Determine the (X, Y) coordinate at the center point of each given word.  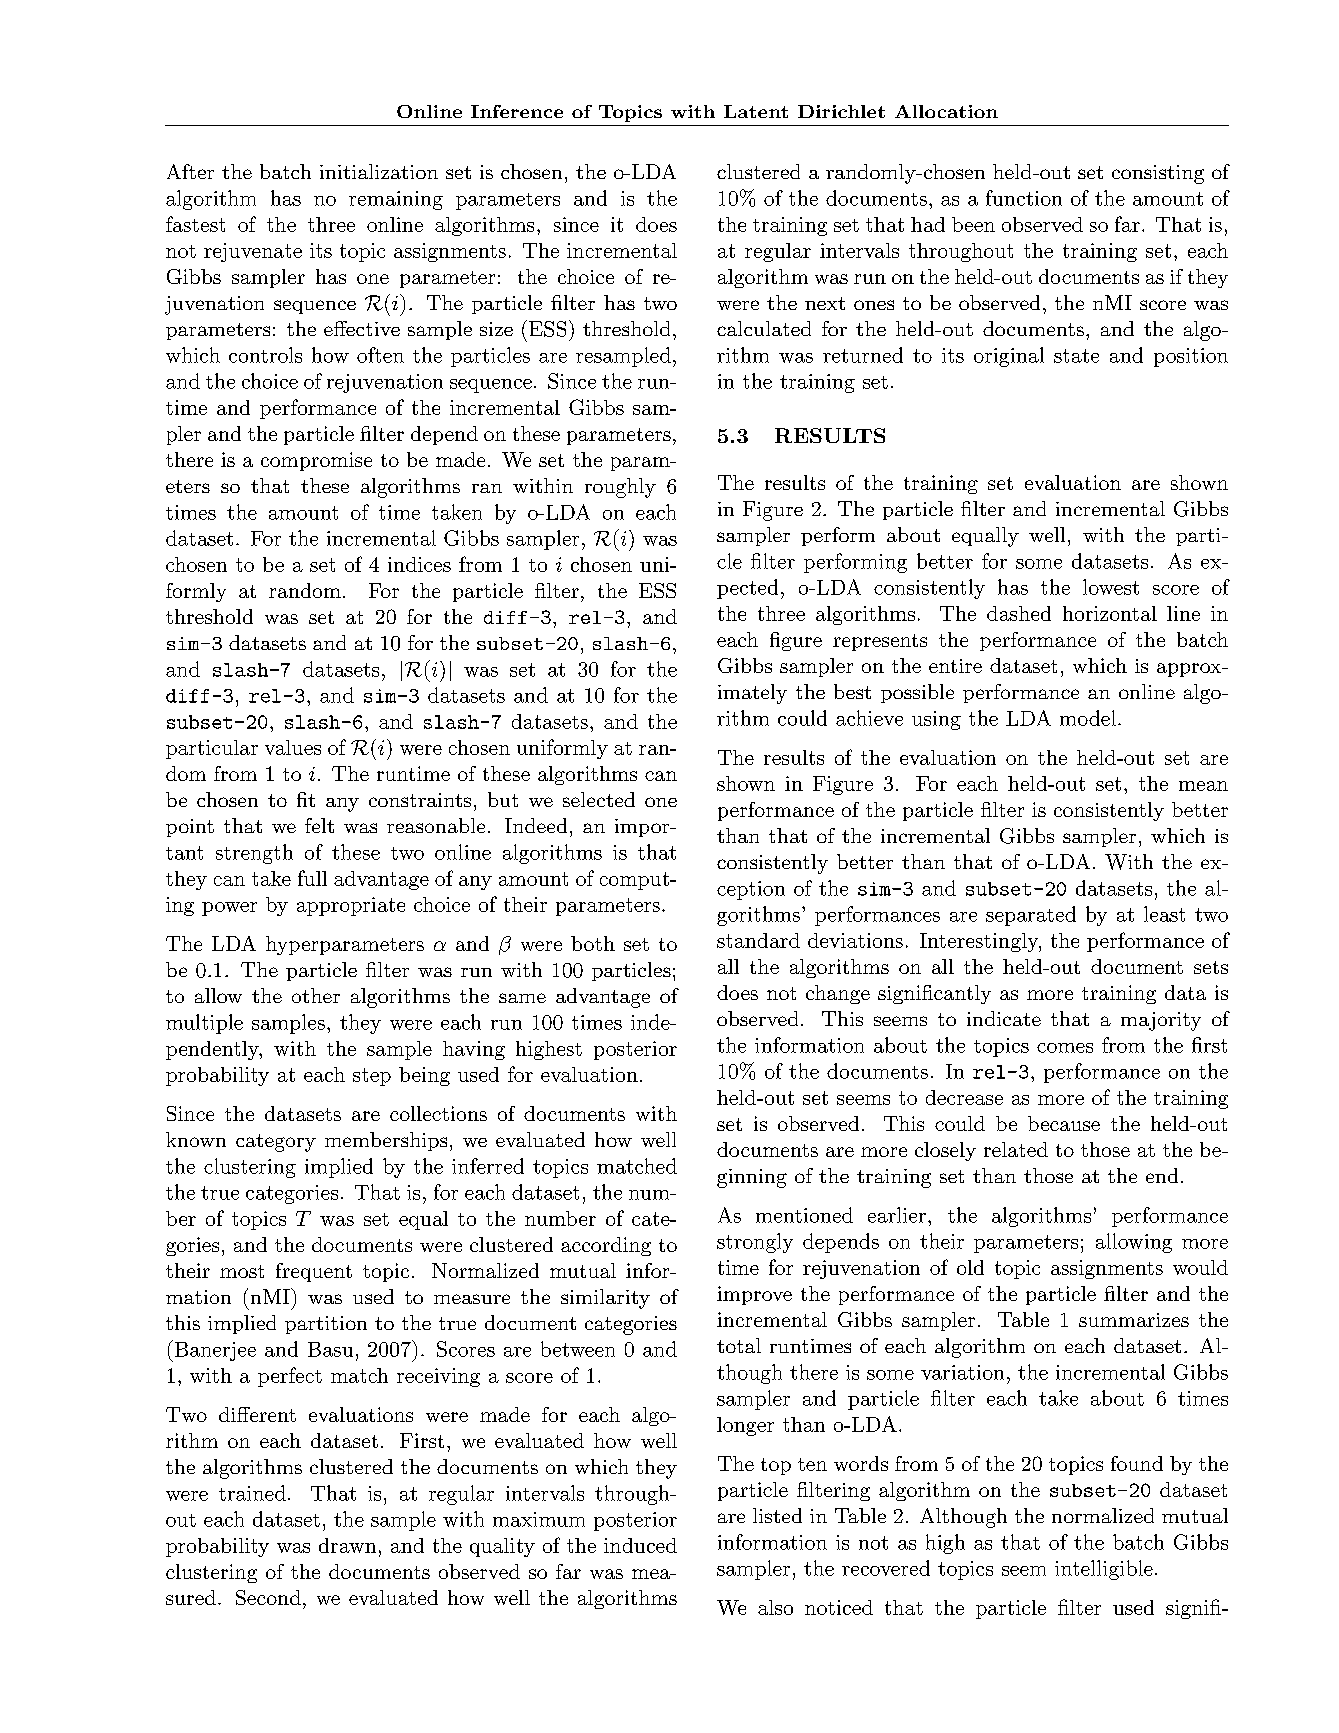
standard (758, 940)
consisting (1158, 174)
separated (1031, 916)
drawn (347, 1545)
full (312, 878)
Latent (756, 111)
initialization (379, 171)
